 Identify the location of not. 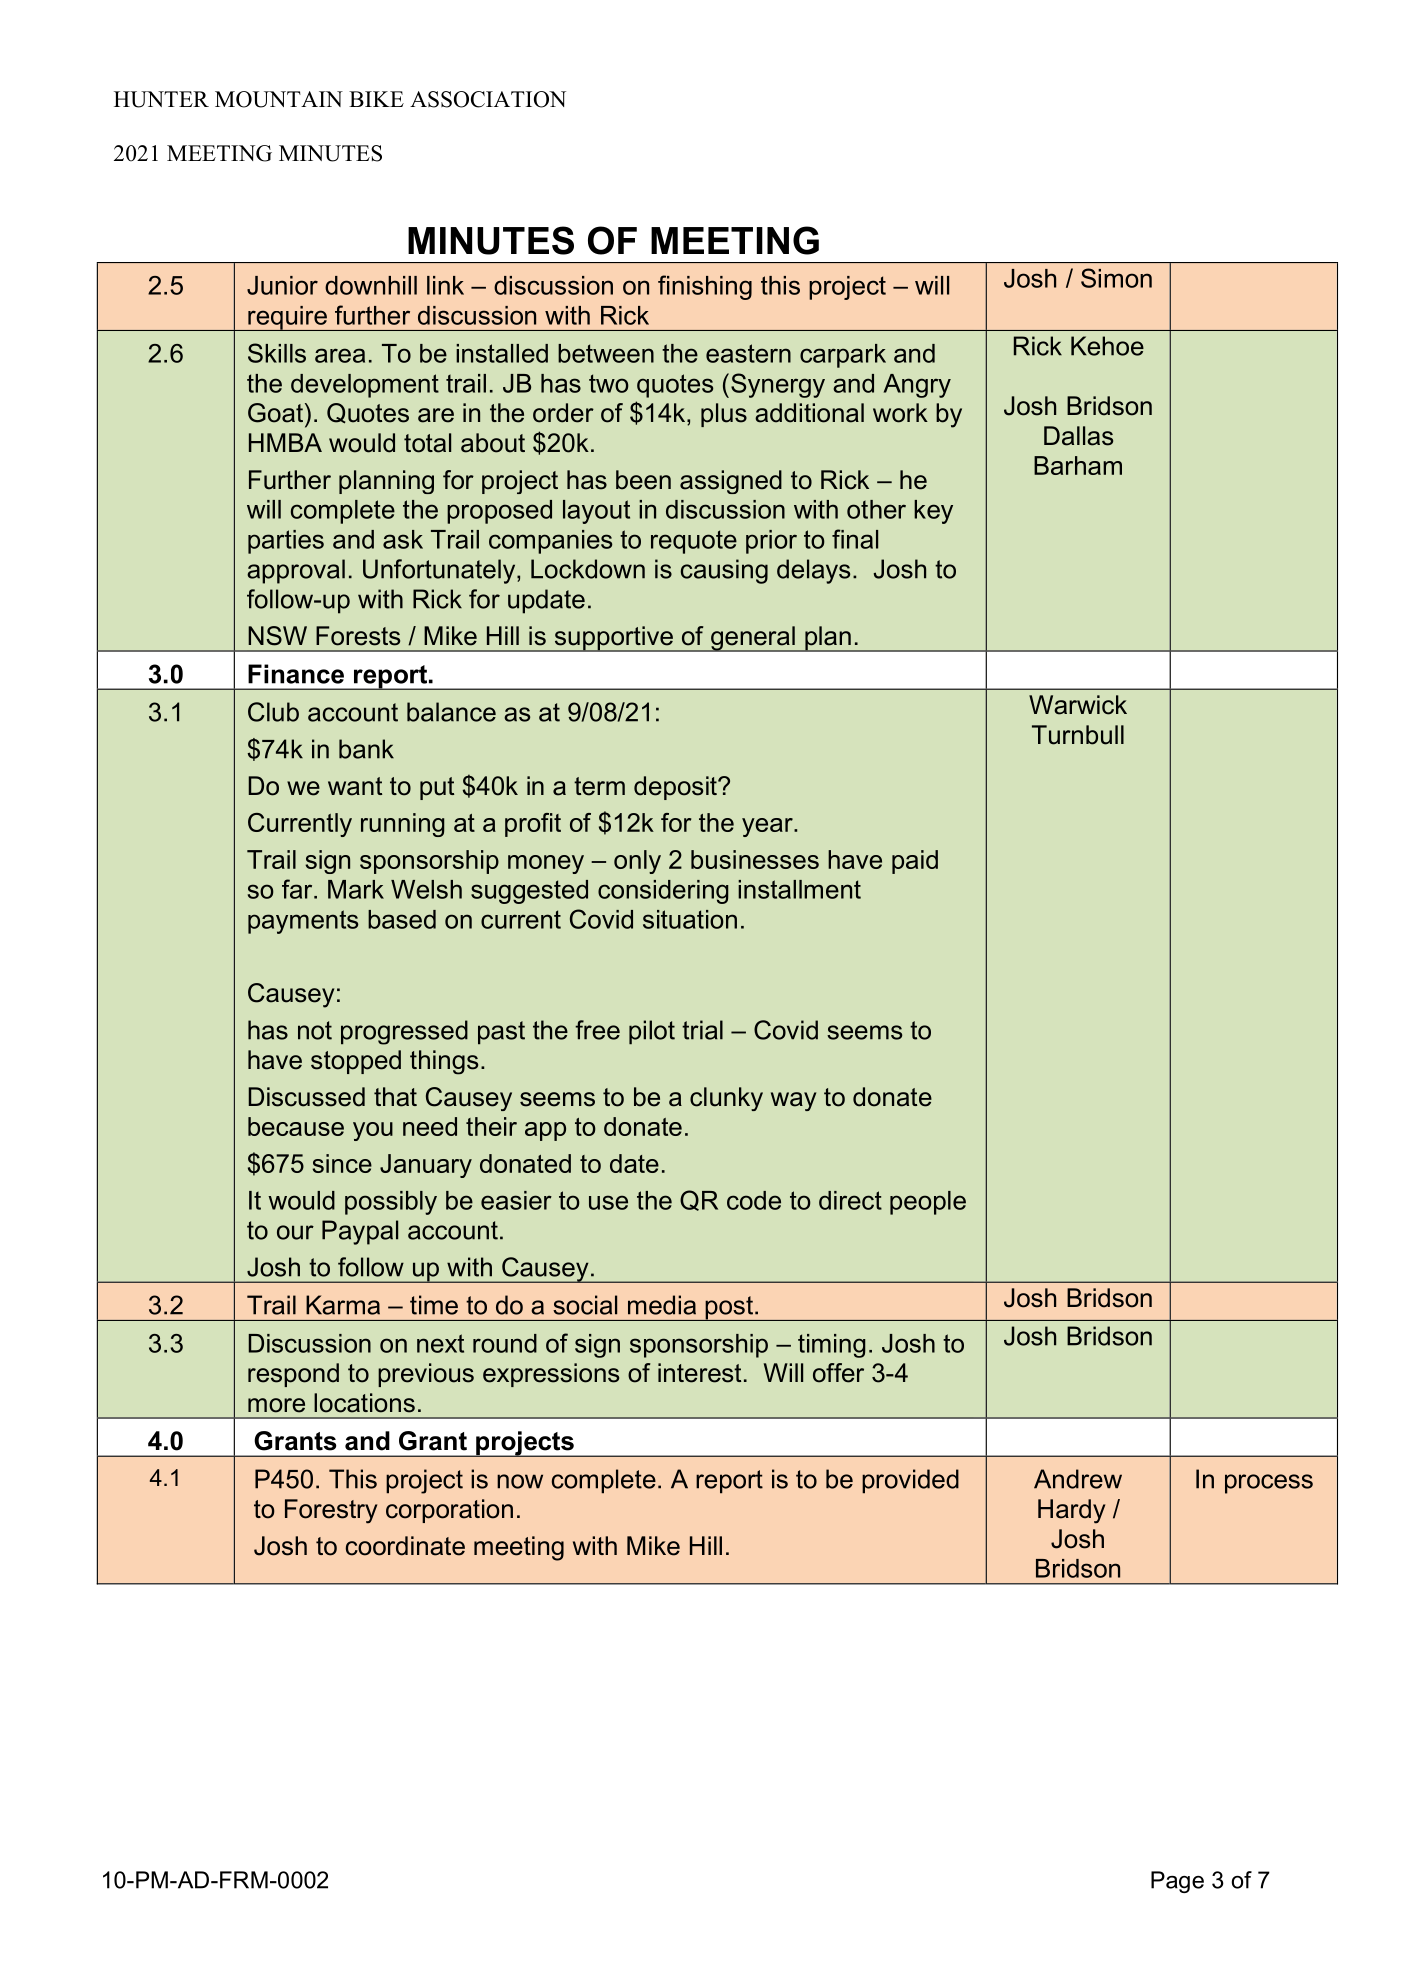
(315, 1030).
